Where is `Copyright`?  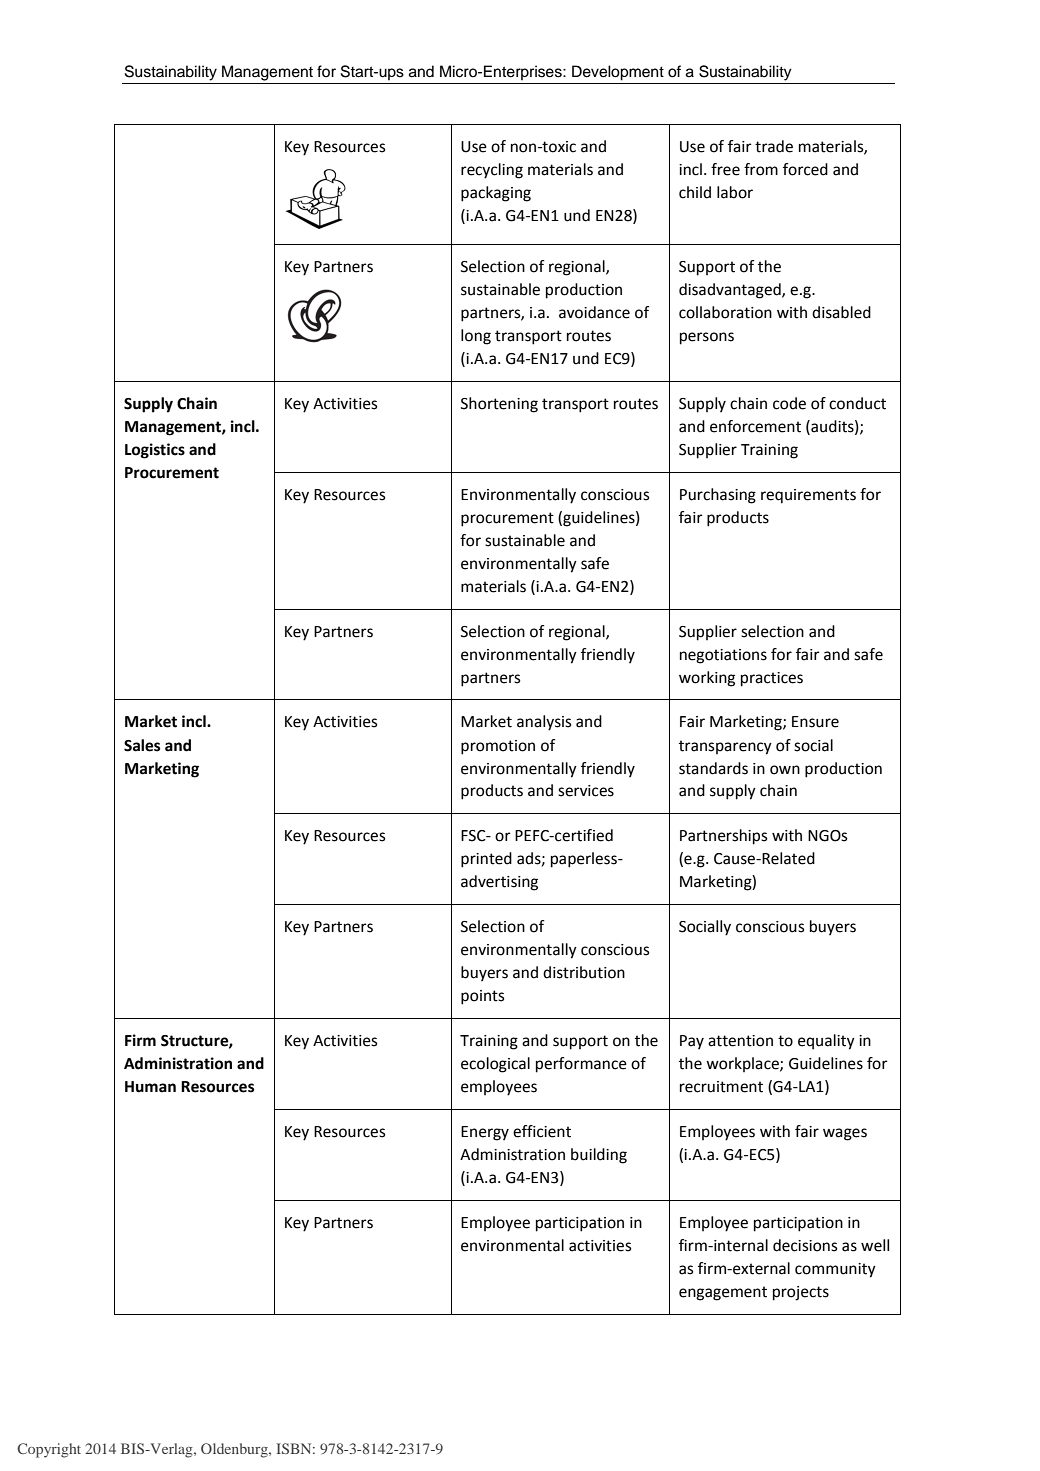
Copyright is located at coordinates (49, 1450).
